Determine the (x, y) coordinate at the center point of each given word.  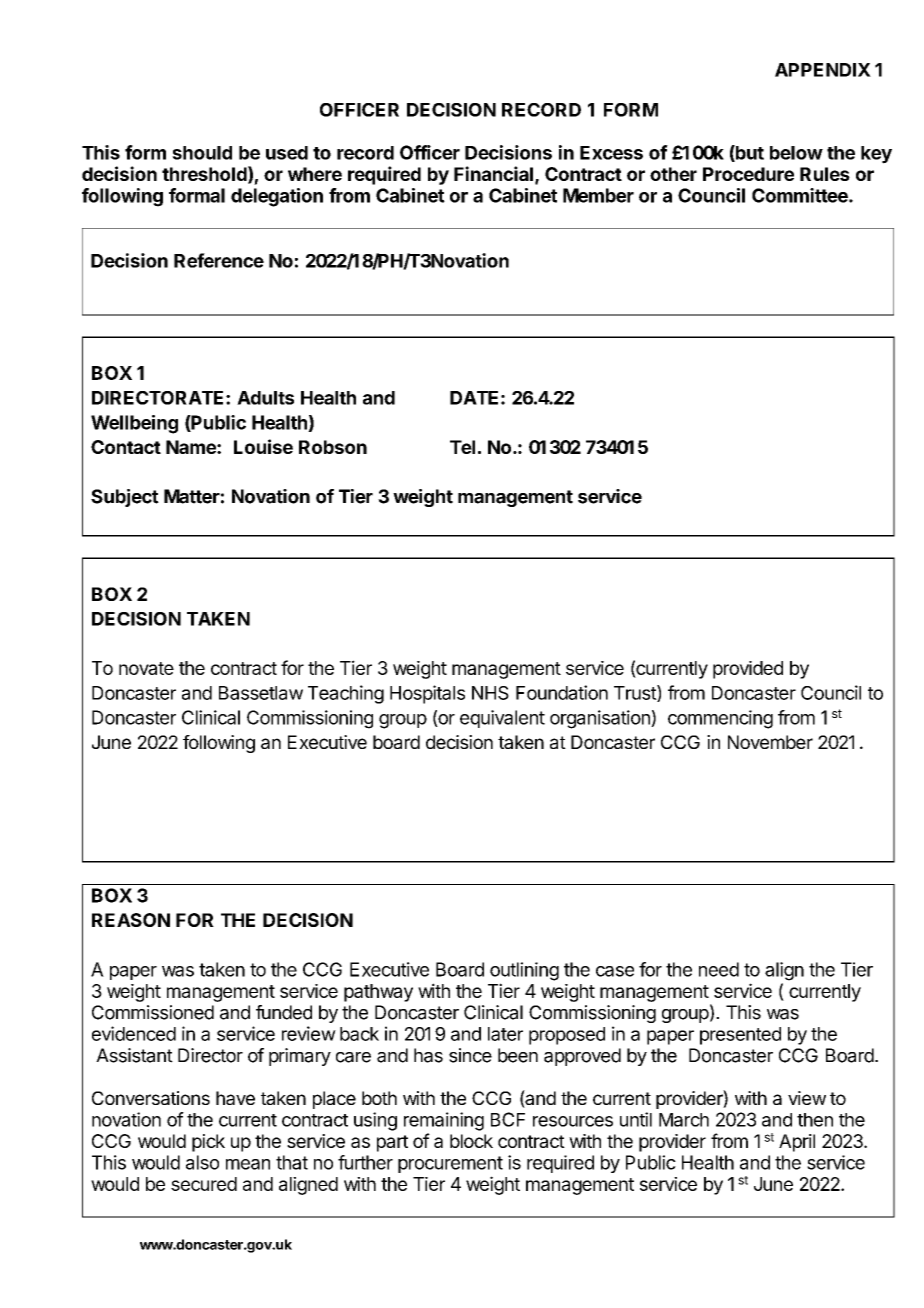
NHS (490, 693)
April (797, 1143)
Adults (265, 398)
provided (748, 670)
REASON (131, 920)
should (202, 153)
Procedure (748, 174)
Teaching (346, 694)
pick (208, 1143)
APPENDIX (823, 70)
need (719, 969)
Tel (462, 447)
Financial (493, 173)
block (471, 1141)
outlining (524, 971)
